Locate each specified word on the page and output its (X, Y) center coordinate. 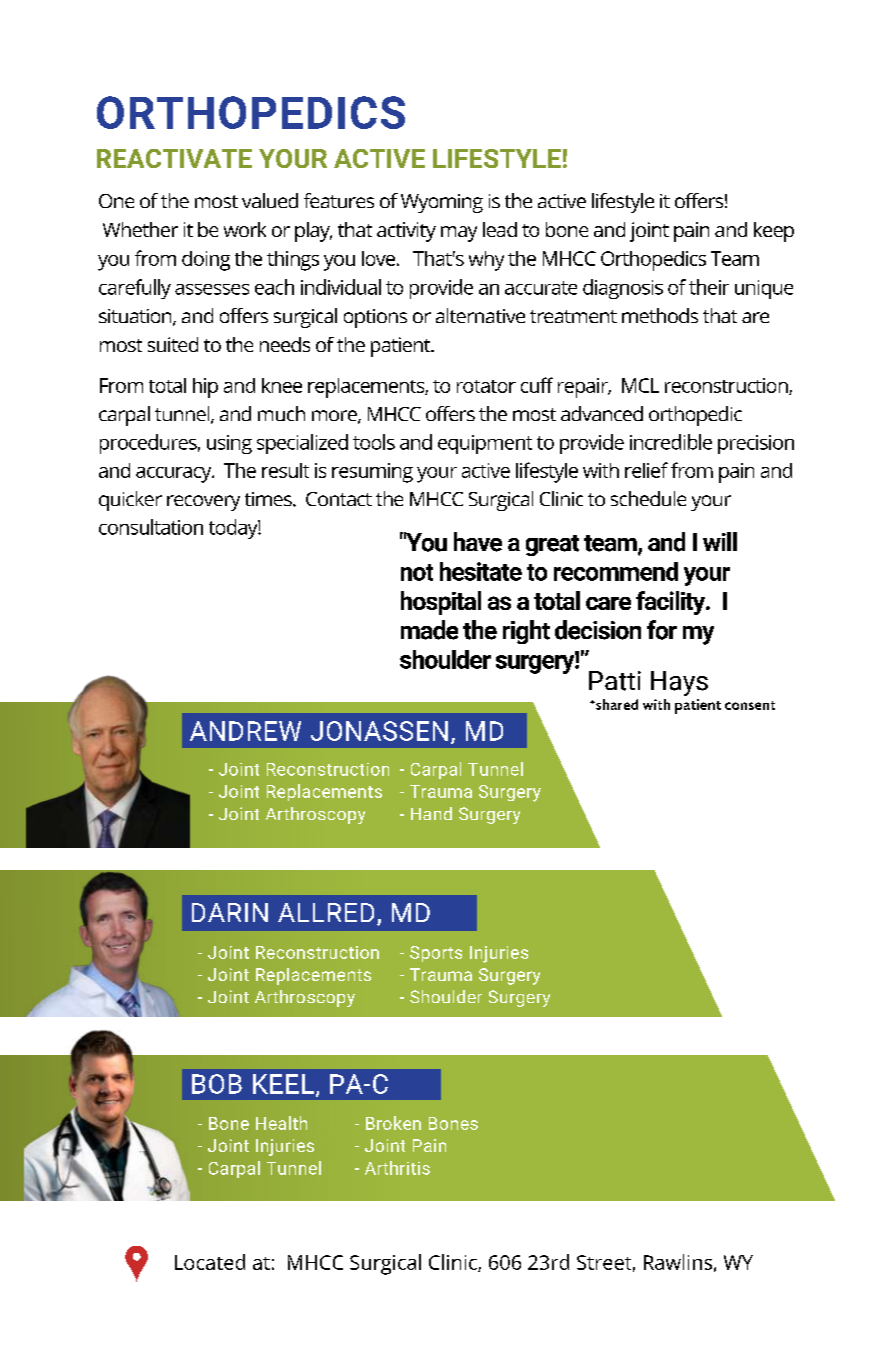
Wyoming (442, 203)
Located (210, 1262)
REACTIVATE (174, 158)
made (429, 630)
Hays (679, 683)
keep (774, 232)
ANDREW (245, 731)
